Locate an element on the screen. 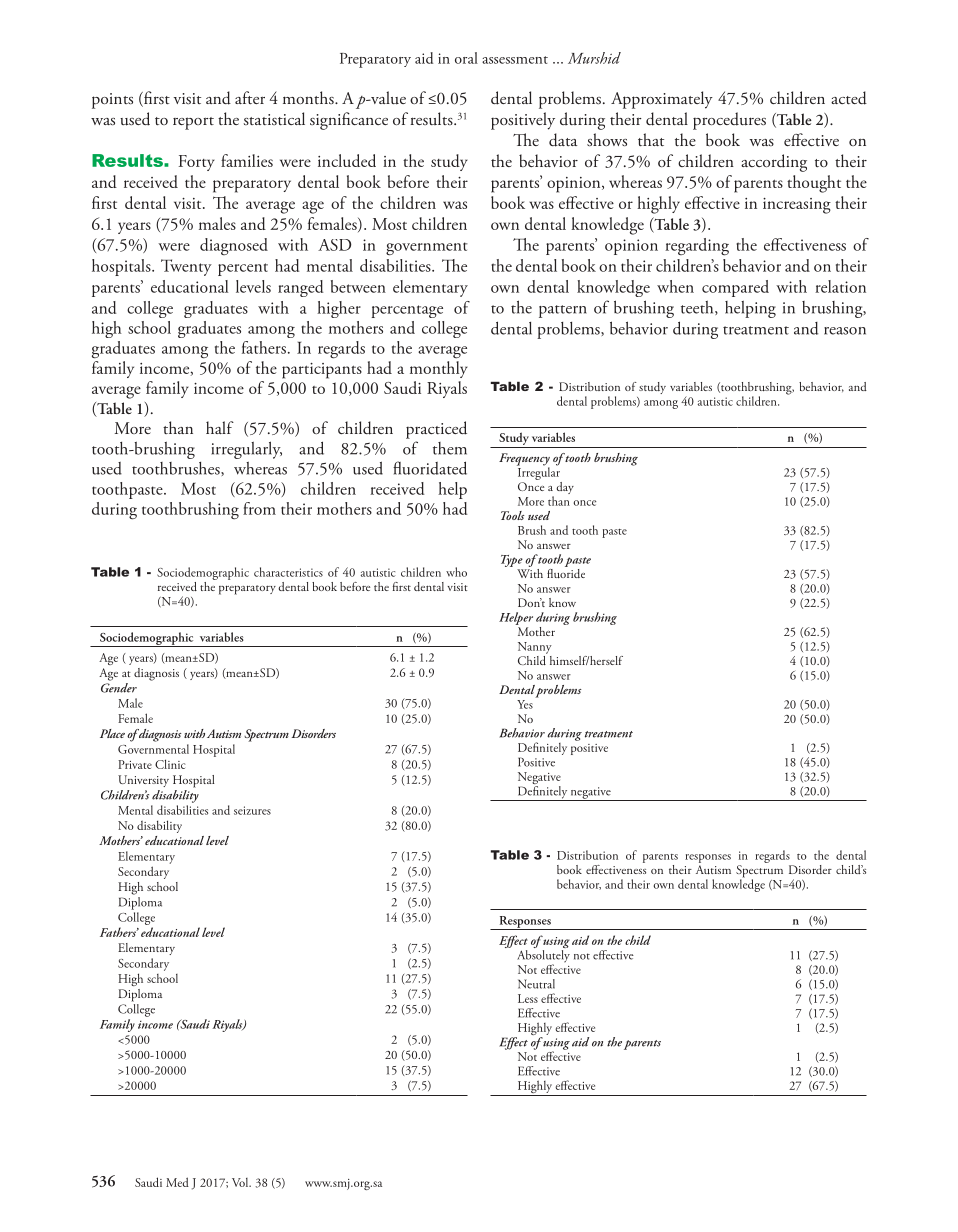 The width and height of the screenshot is (958, 1232). Neutral is located at coordinates (536, 984).
